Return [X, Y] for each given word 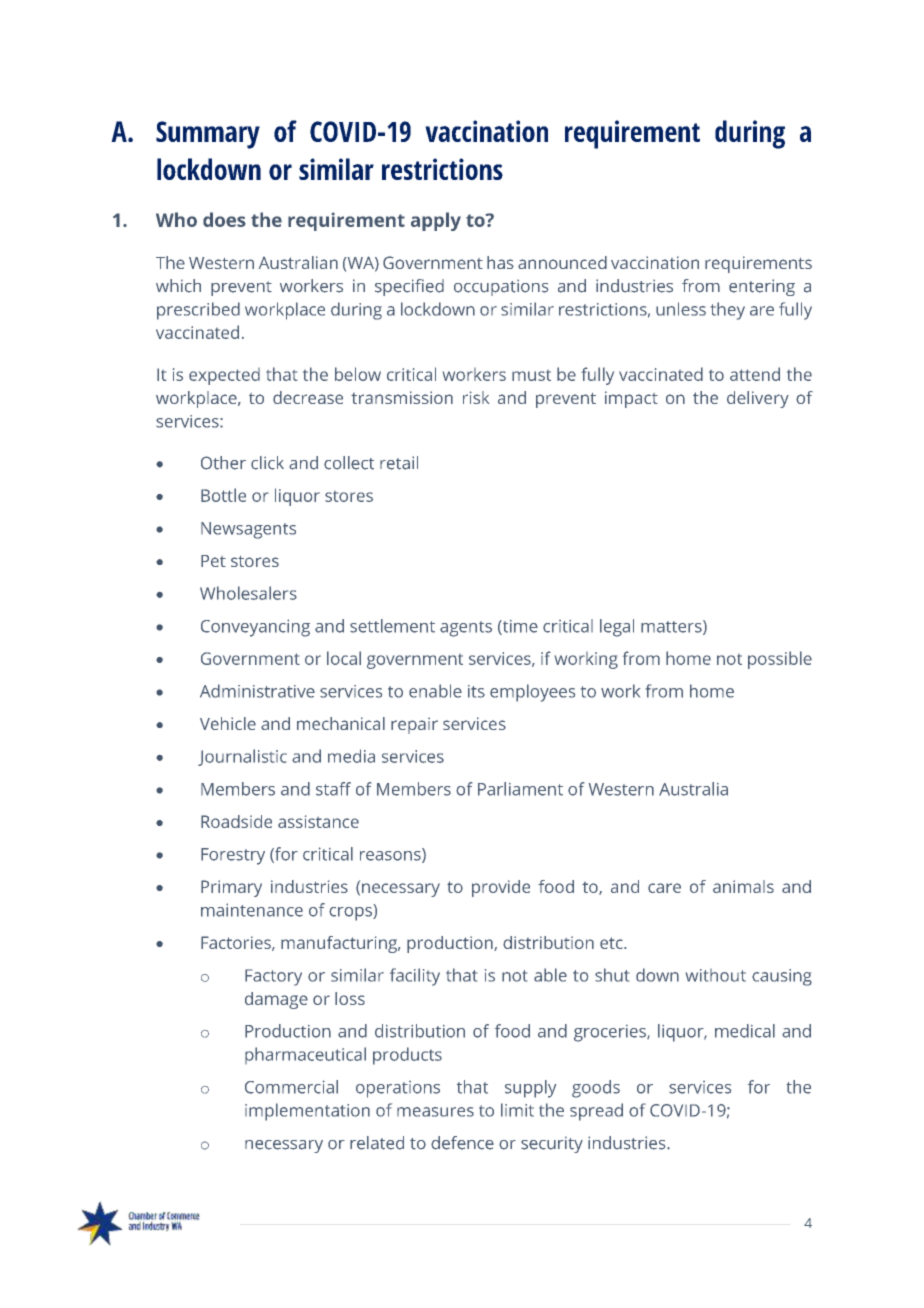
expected [224, 376]
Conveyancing [255, 628]
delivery [758, 399]
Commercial [291, 1087]
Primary [231, 888]
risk [476, 397]
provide [501, 888]
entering [762, 287]
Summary [208, 135]
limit [517, 1110]
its [476, 691]
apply [436, 221]
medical [745, 1031]
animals [743, 886]
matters [672, 627]
